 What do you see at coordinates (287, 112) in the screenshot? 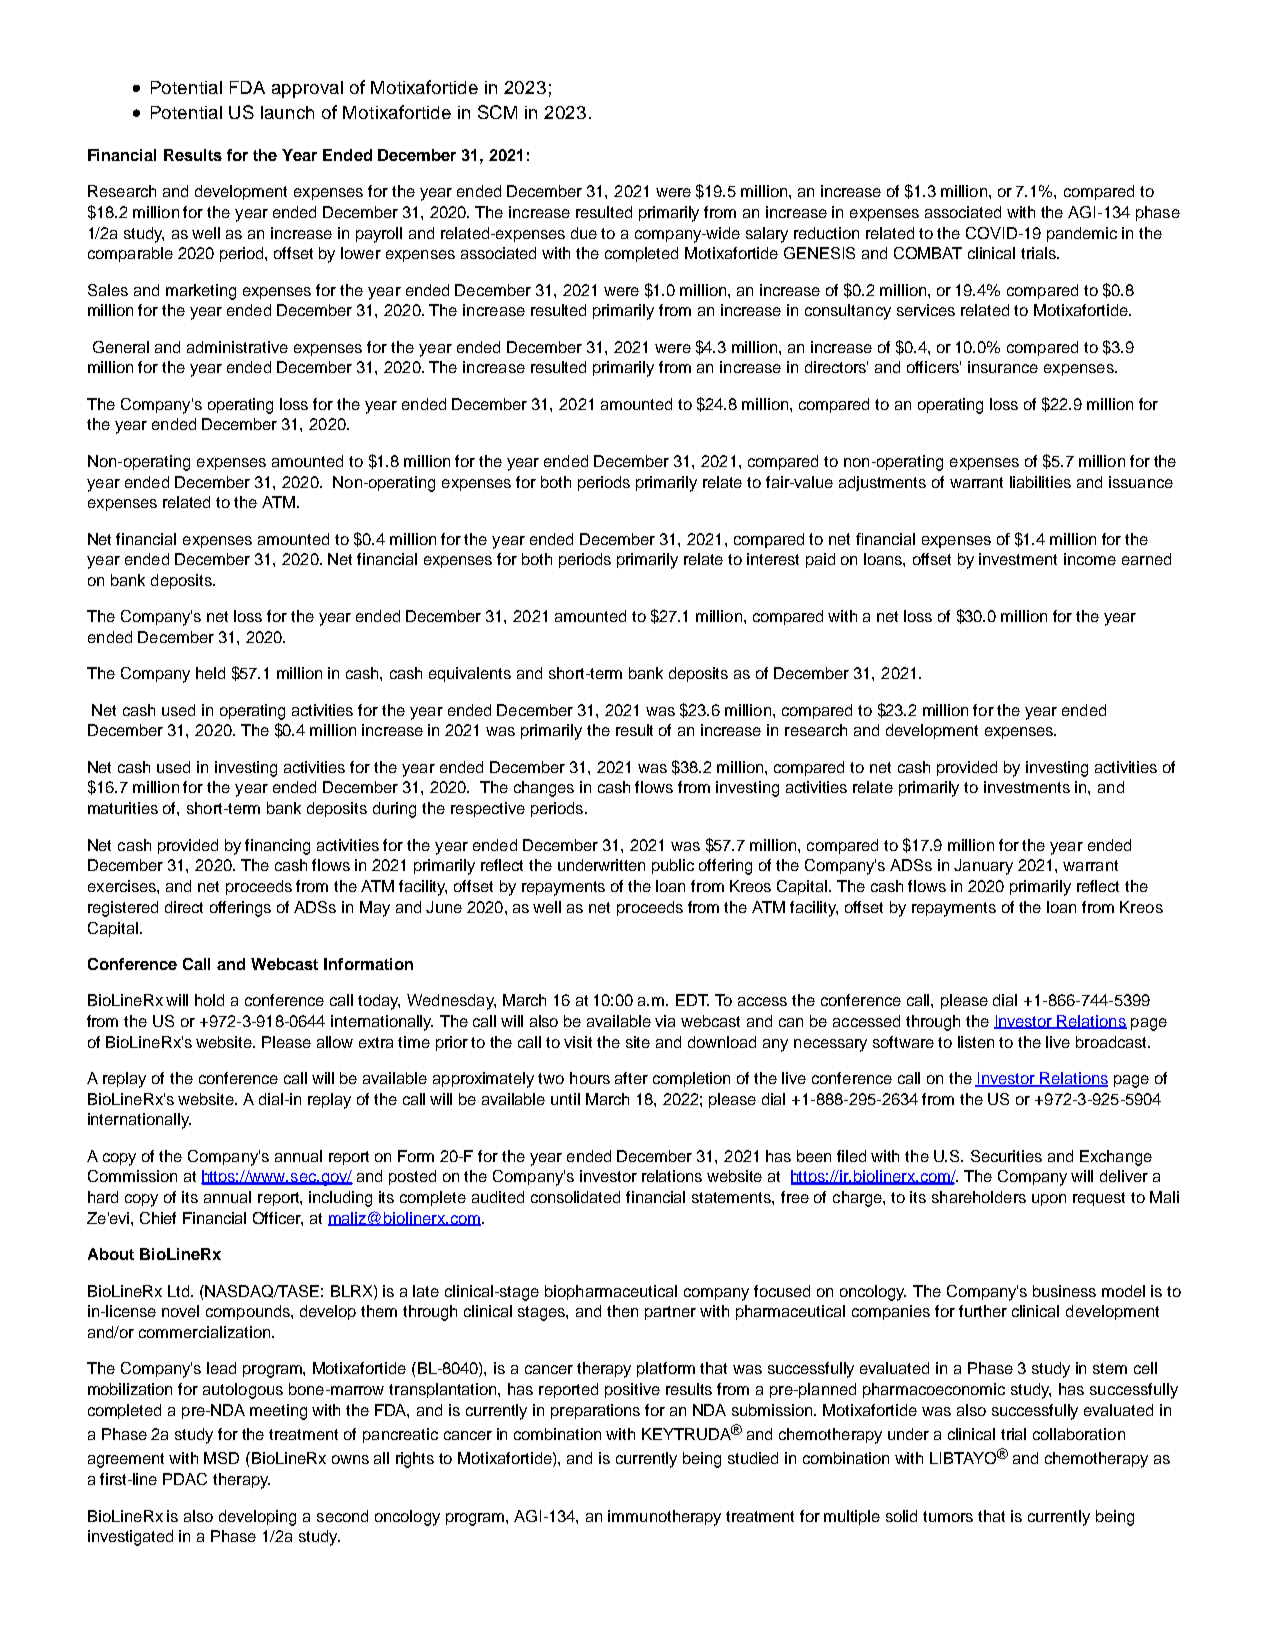
I see `launch` at bounding box center [287, 112].
